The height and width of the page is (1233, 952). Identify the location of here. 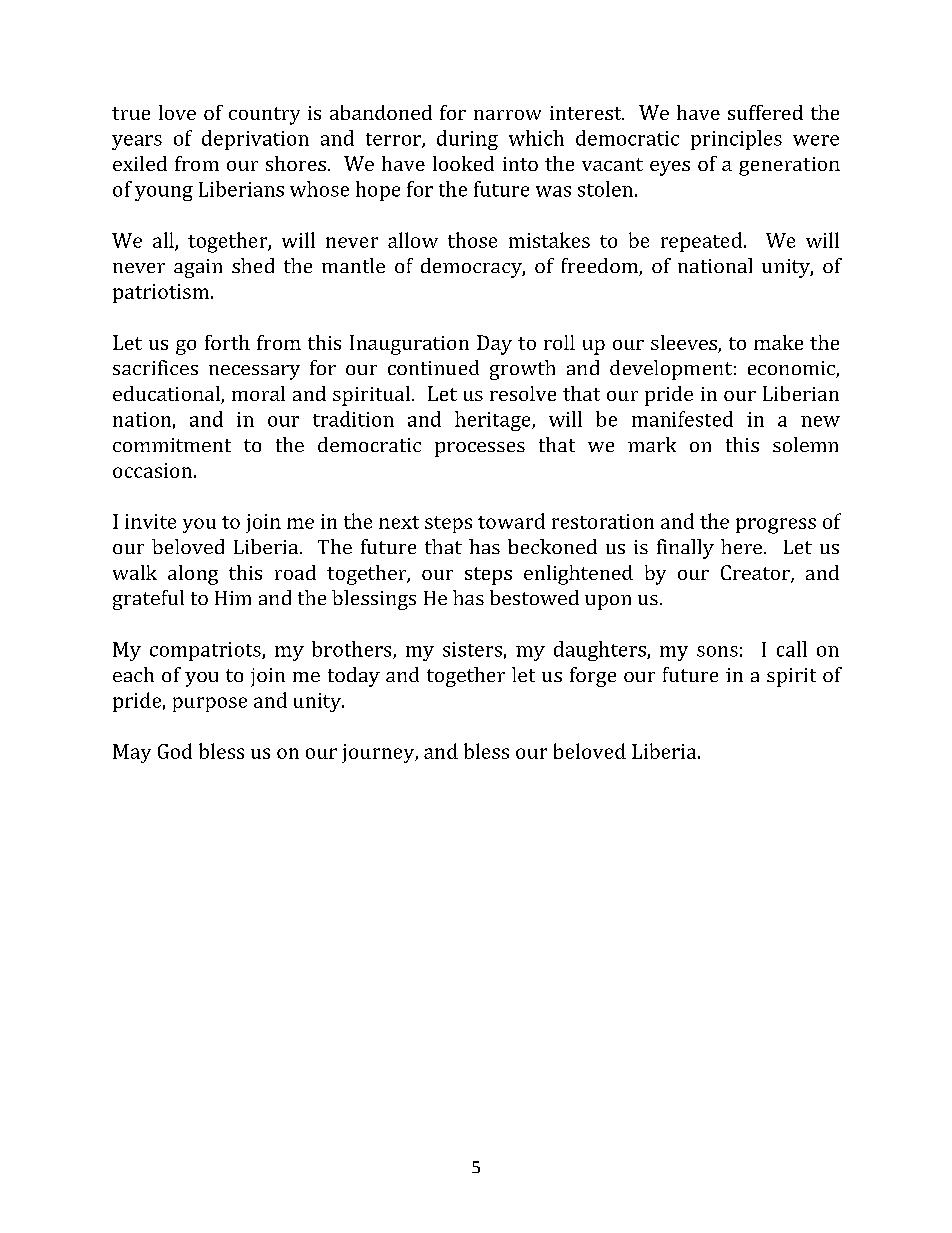
(743, 546).
